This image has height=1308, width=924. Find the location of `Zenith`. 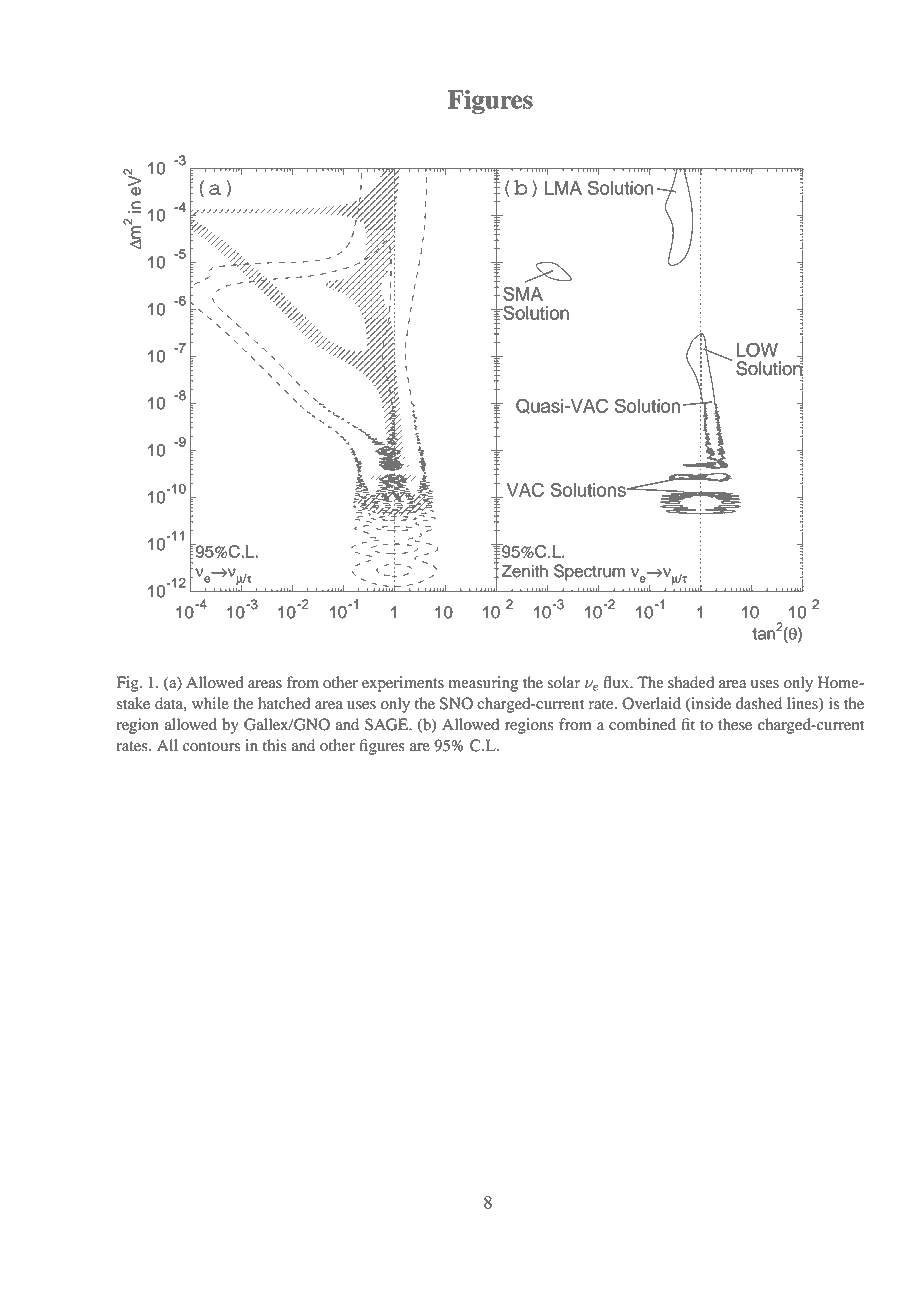

Zenith is located at coordinates (525, 571).
